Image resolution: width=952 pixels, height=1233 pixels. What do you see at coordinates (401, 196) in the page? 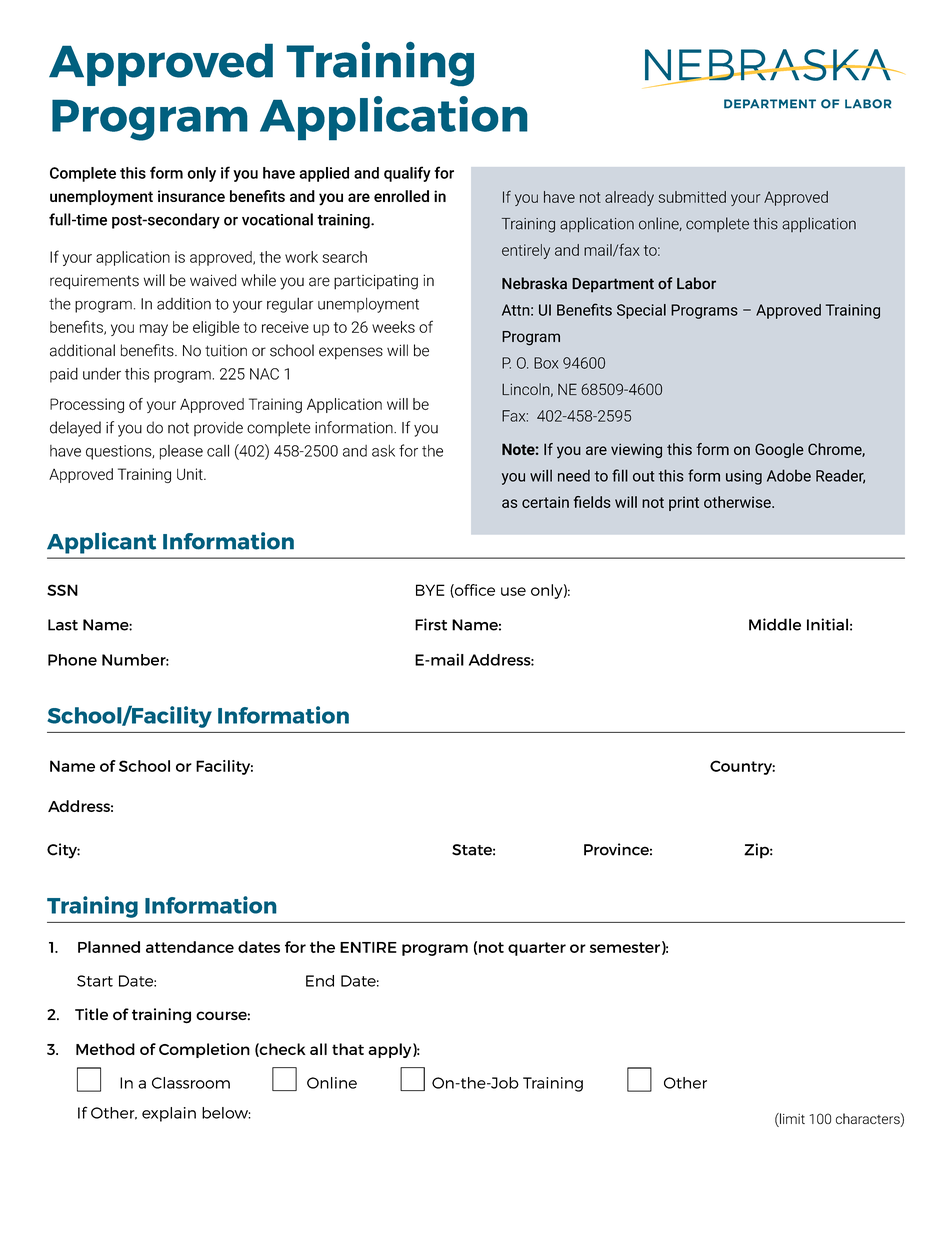
I see `enrolled` at bounding box center [401, 196].
